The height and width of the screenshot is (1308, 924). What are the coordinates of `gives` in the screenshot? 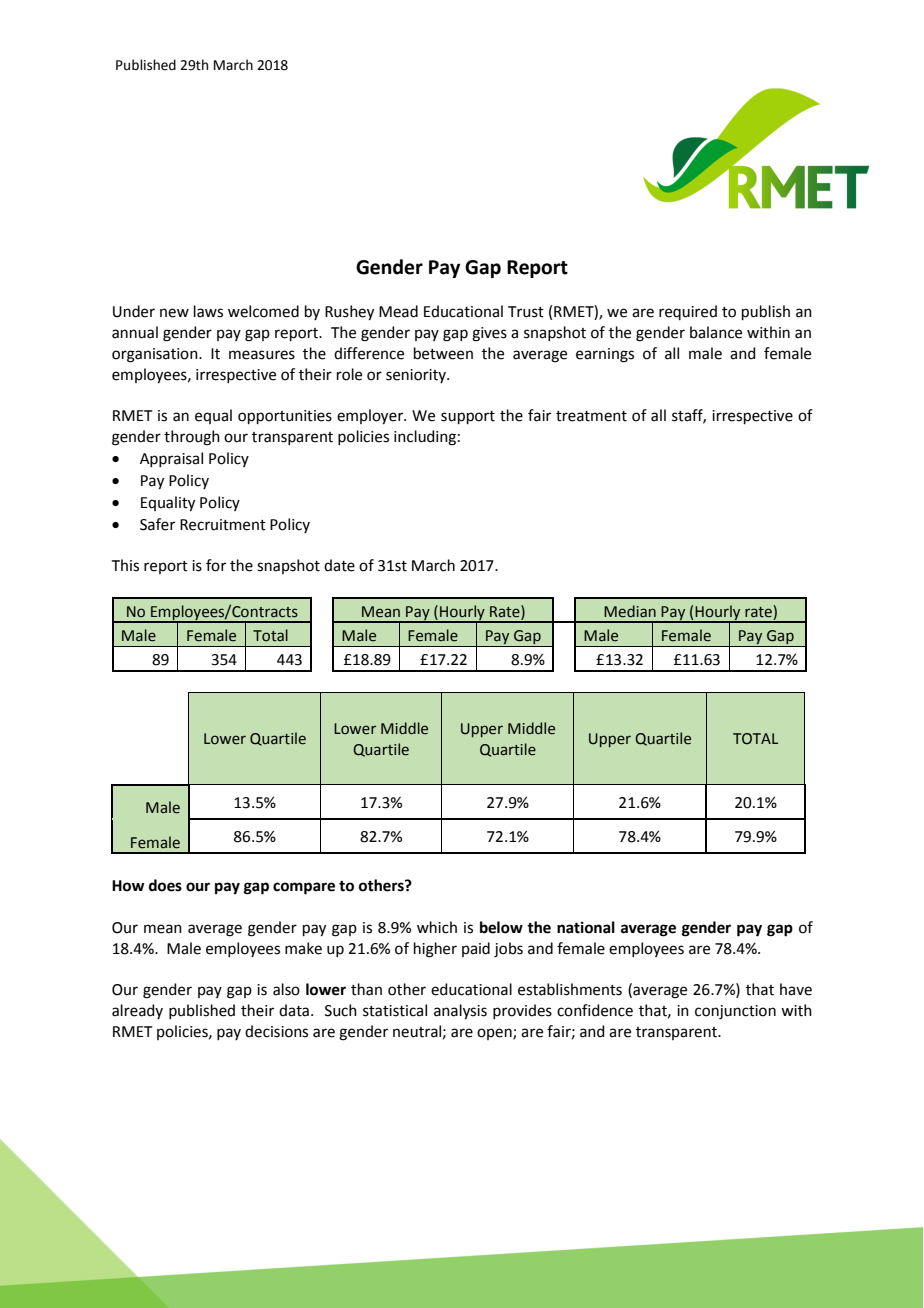 It's located at (489, 334).
